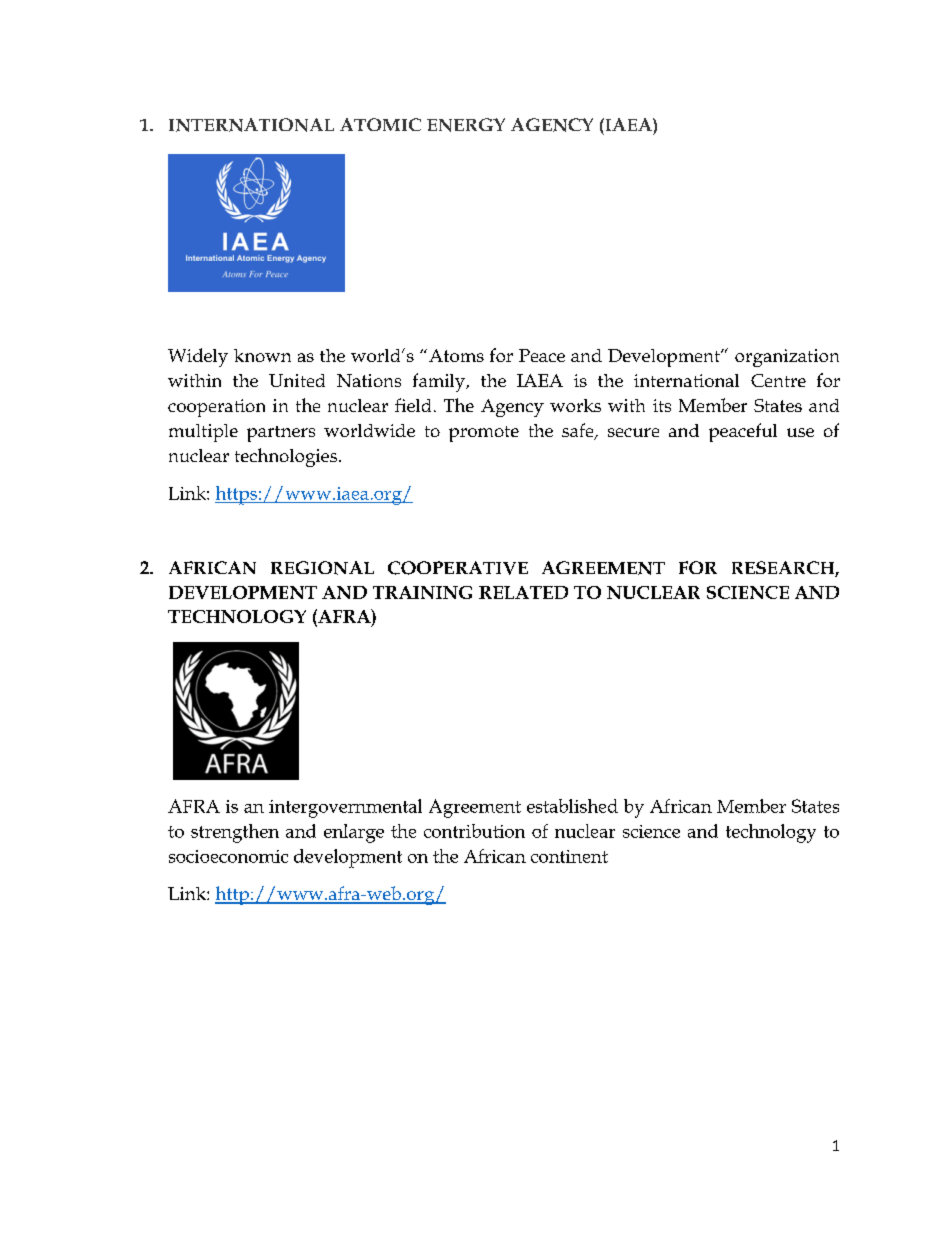  I want to click on COOPERATIVE, so click(458, 568).
